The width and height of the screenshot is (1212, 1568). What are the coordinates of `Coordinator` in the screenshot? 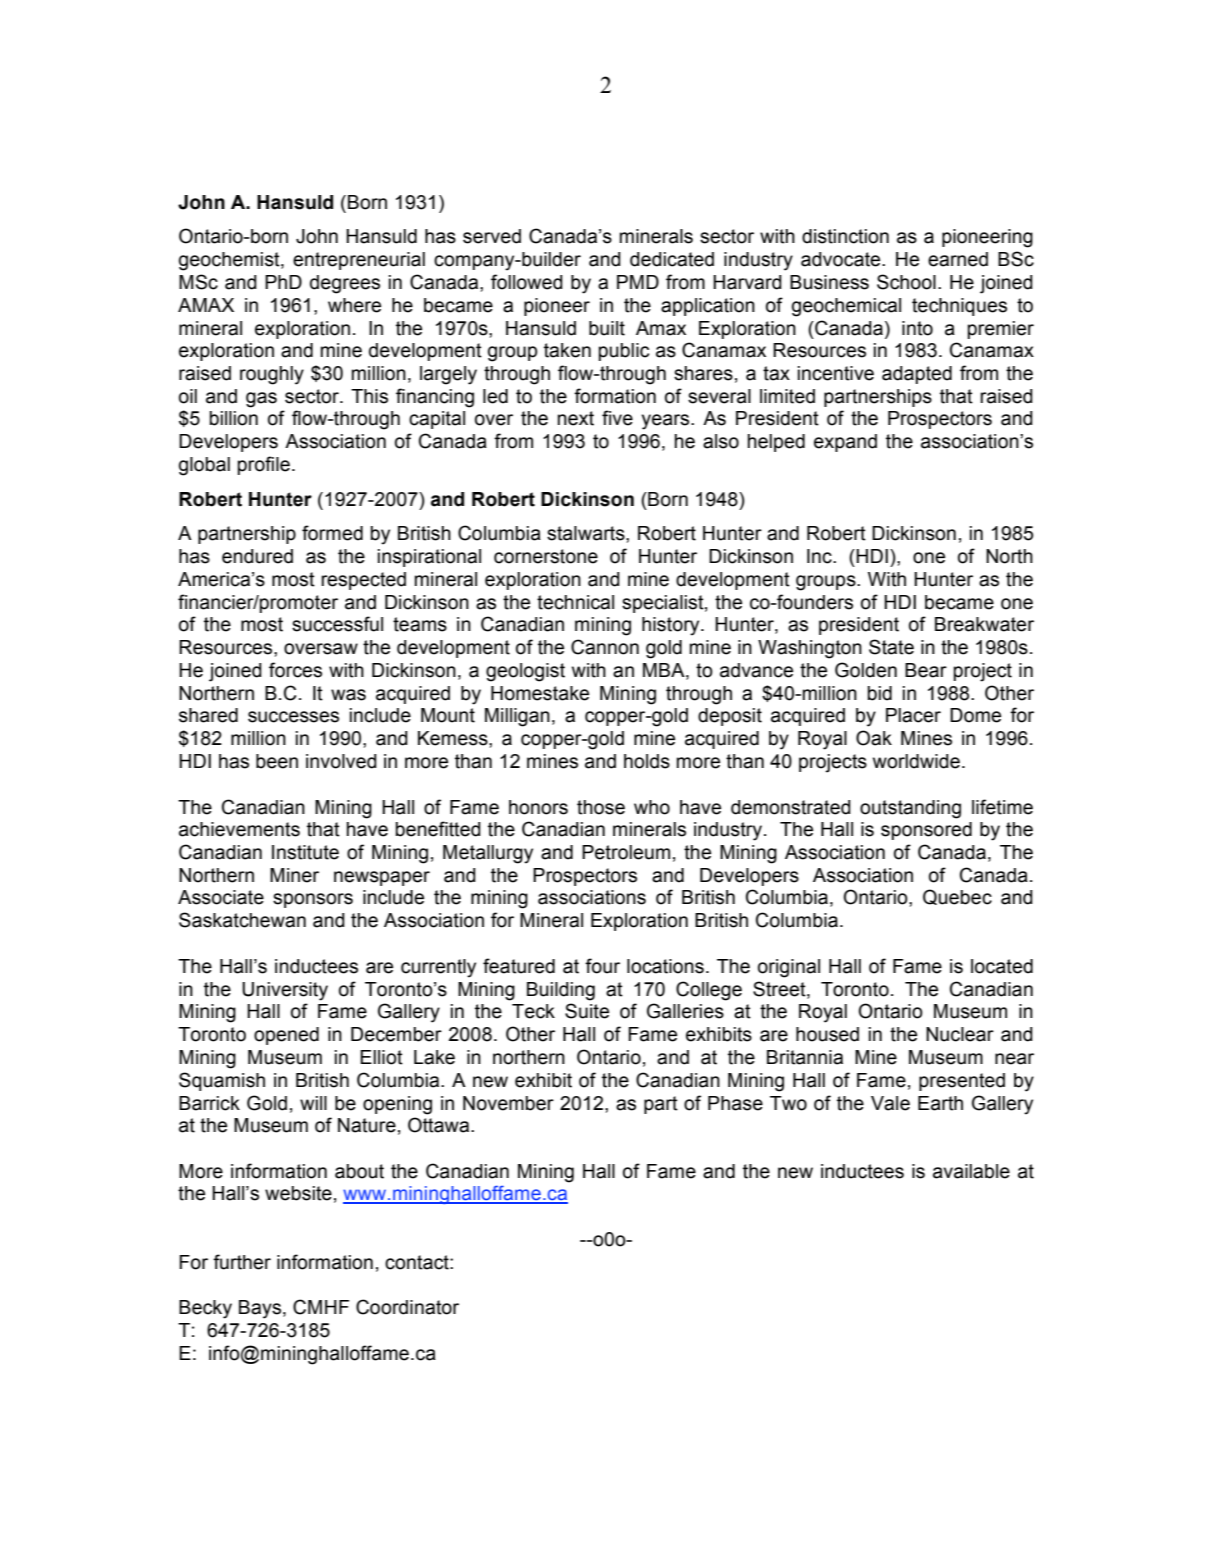 It's located at (407, 1307).
